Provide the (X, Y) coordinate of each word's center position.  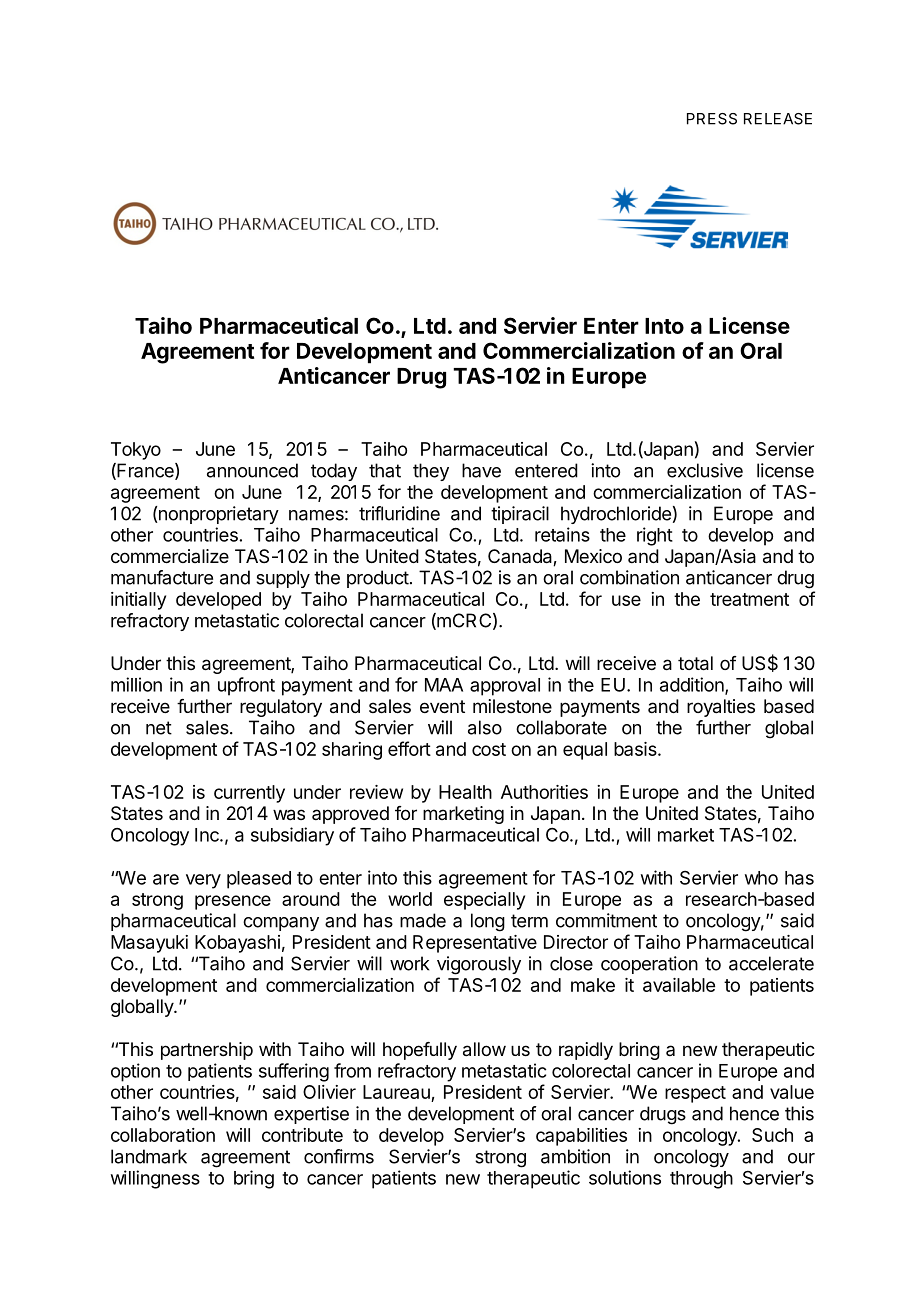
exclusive (705, 470)
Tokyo (136, 451)
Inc (208, 835)
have (481, 470)
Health (465, 792)
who (761, 878)
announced (252, 470)
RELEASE (778, 119)
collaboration (163, 1135)
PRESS (712, 119)
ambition (575, 1156)
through (701, 1180)
